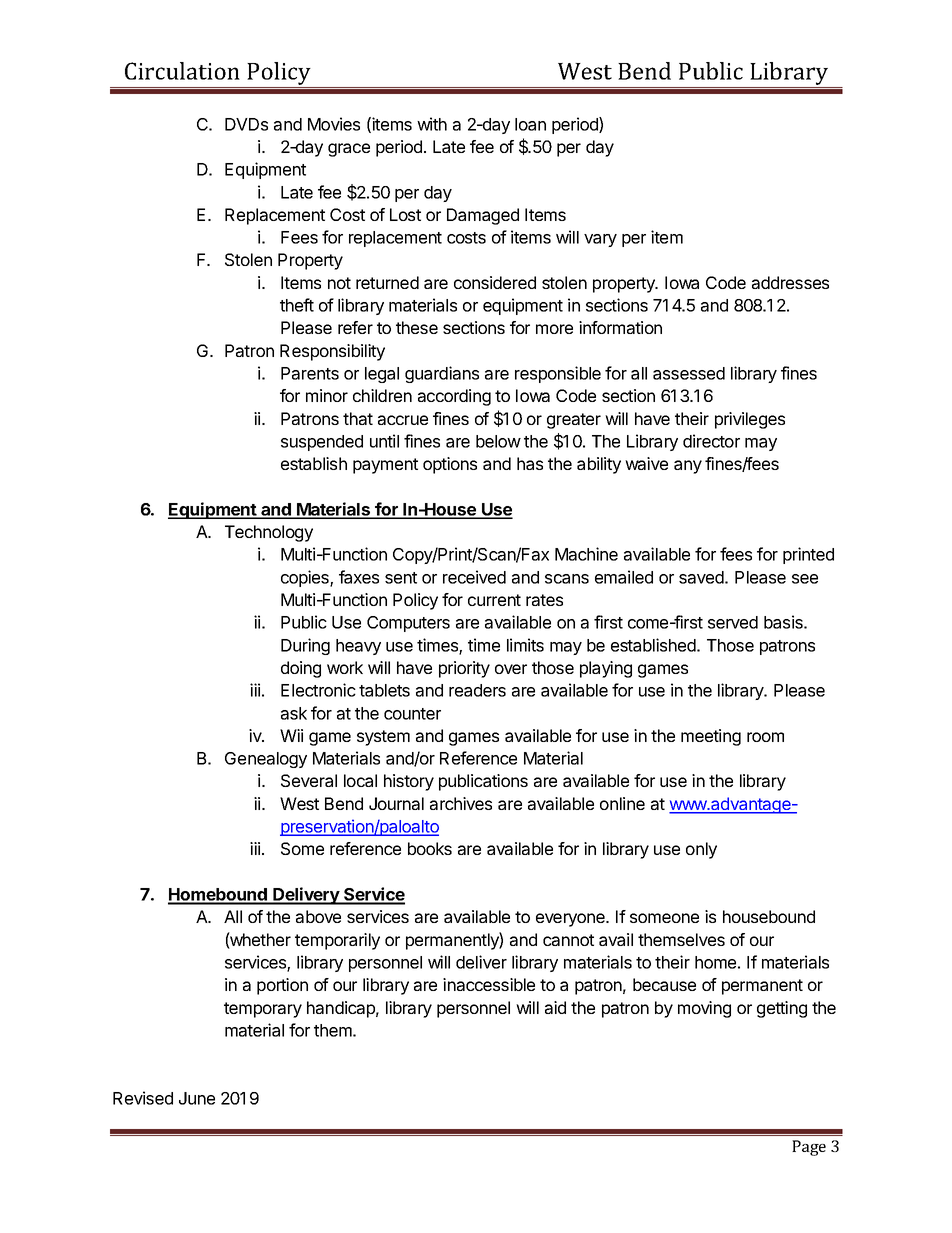  I want to click on Genealogy, so click(266, 760).
